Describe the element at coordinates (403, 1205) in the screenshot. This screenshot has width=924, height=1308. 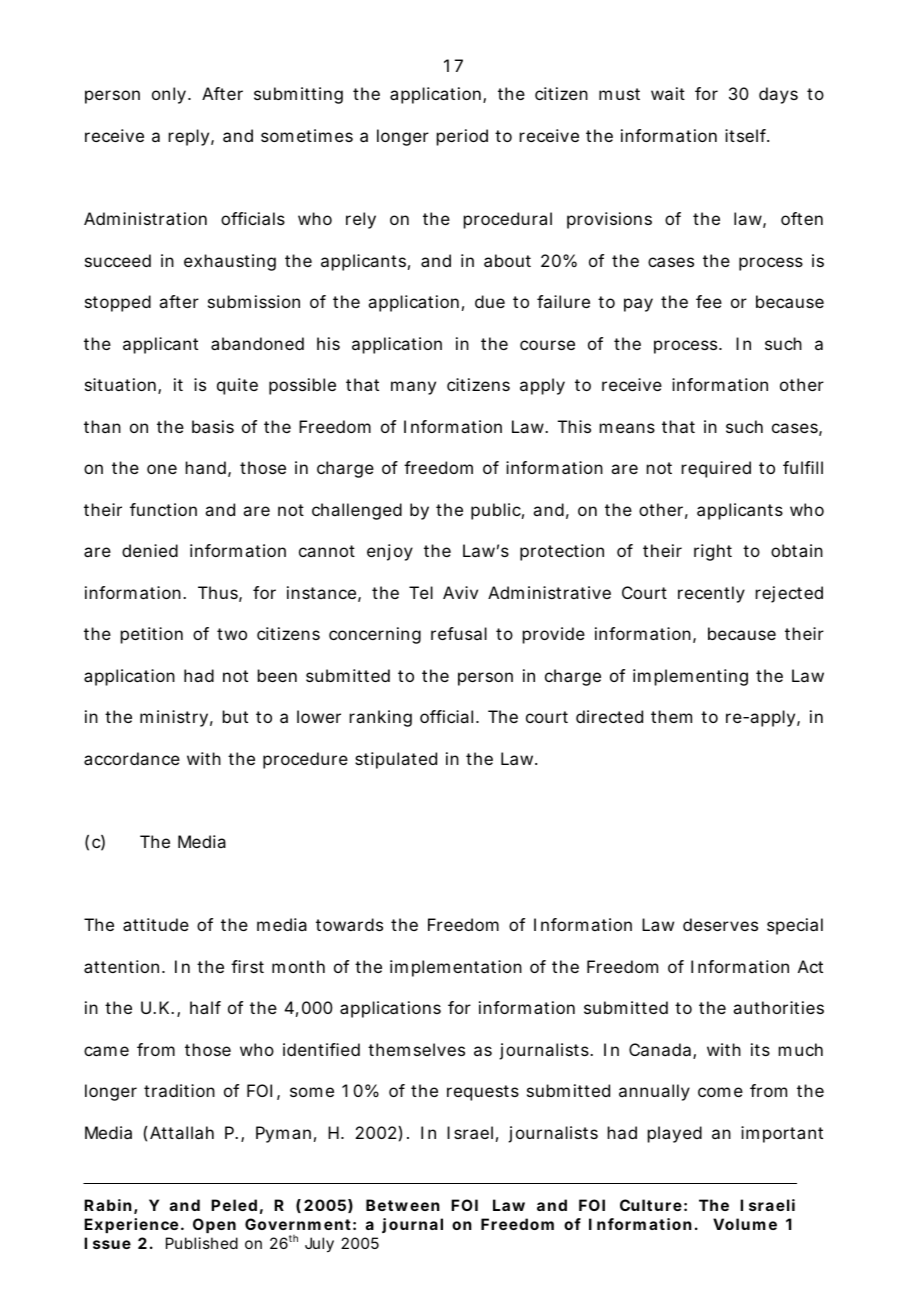
I see `Between` at that location.
